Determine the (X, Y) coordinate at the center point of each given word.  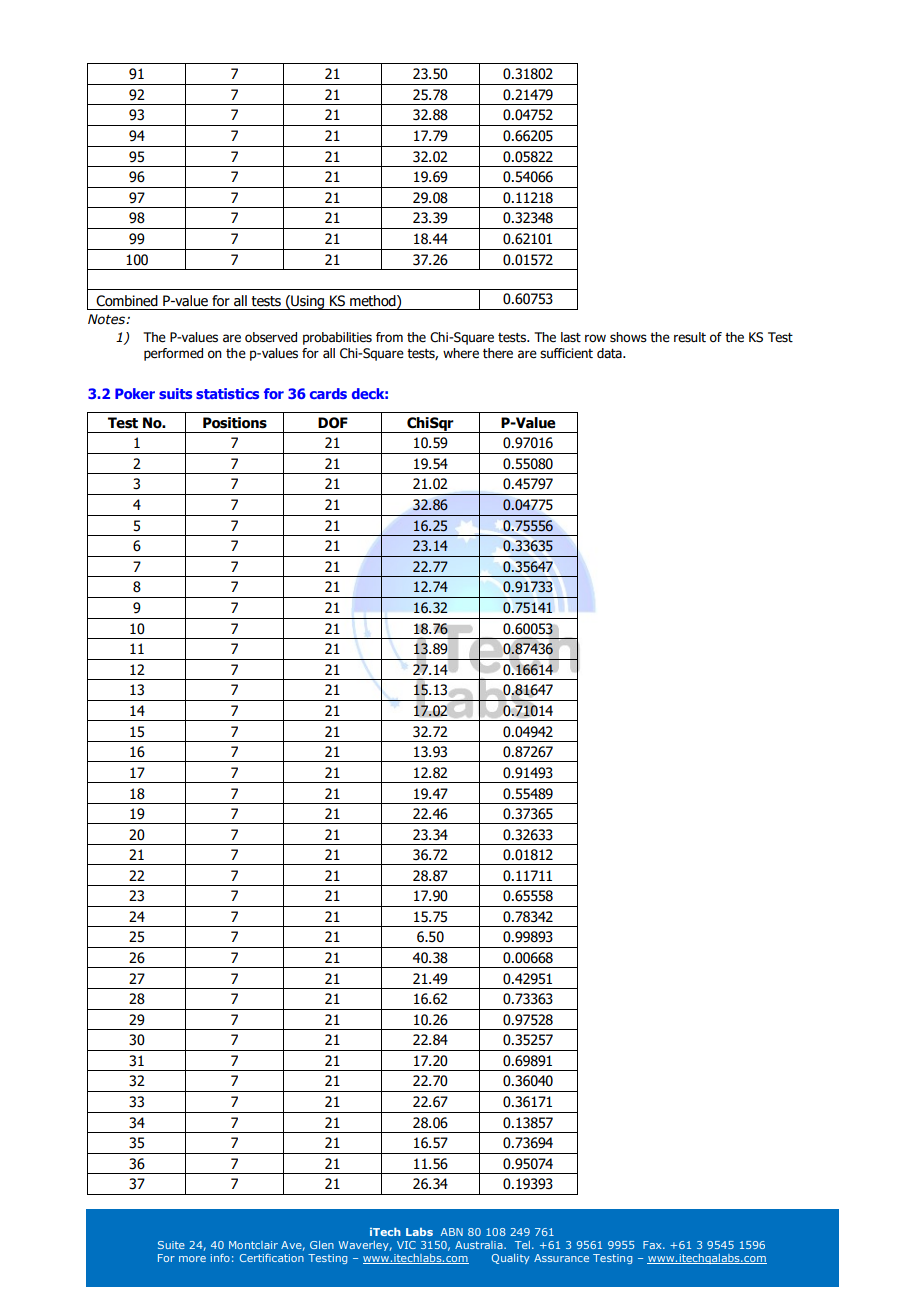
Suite (171, 1245)
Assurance (561, 1258)
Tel (522, 1245)
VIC (406, 1245)
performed (173, 354)
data (610, 353)
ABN (452, 1232)
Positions (235, 423)
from (389, 337)
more (192, 1259)
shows (628, 337)
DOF (333, 423)
